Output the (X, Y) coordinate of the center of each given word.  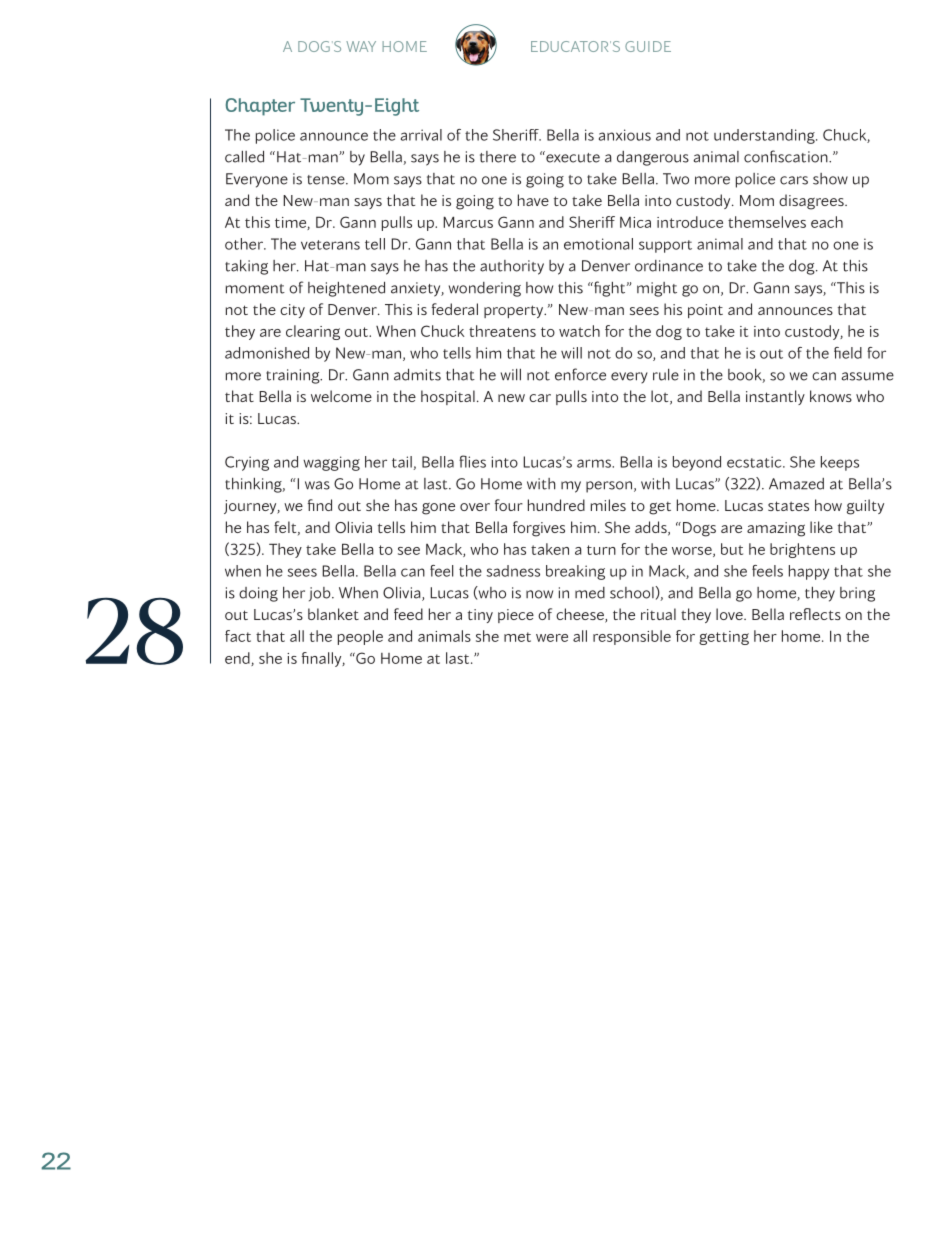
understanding (765, 136)
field (848, 353)
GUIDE (648, 46)
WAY (361, 46)
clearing (313, 332)
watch (579, 331)
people (360, 637)
